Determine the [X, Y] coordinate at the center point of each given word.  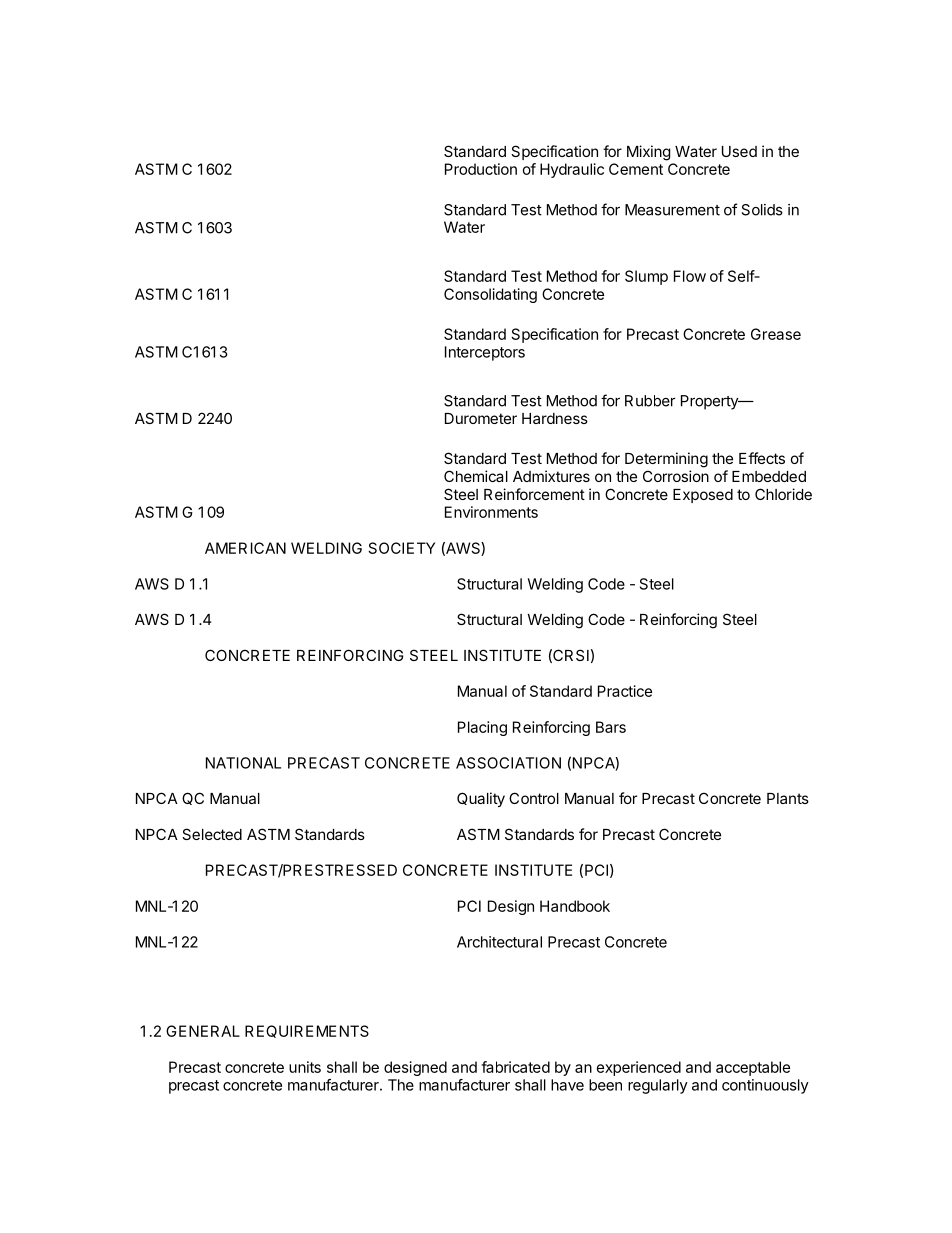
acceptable [753, 1068]
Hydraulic [572, 170]
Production [481, 169]
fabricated [515, 1067]
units [305, 1067]
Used [739, 151]
